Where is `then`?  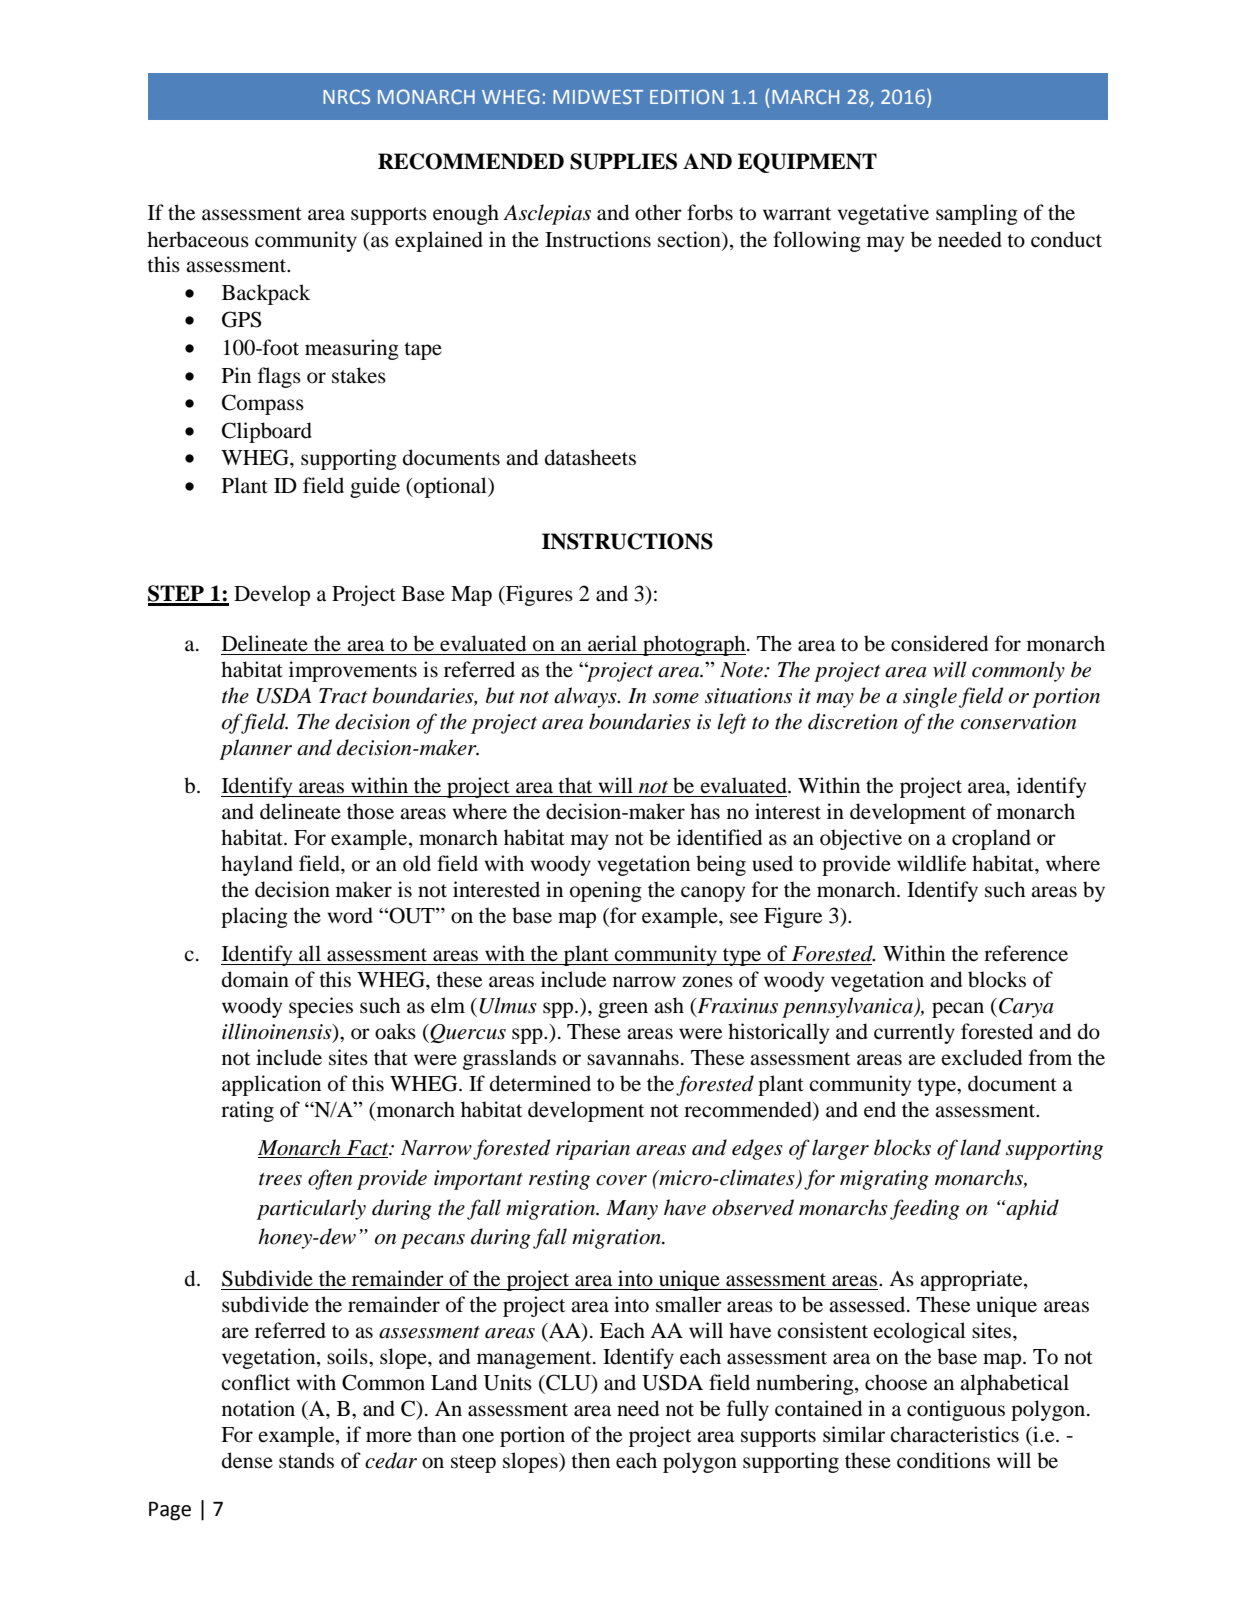 then is located at coordinates (590, 1460).
